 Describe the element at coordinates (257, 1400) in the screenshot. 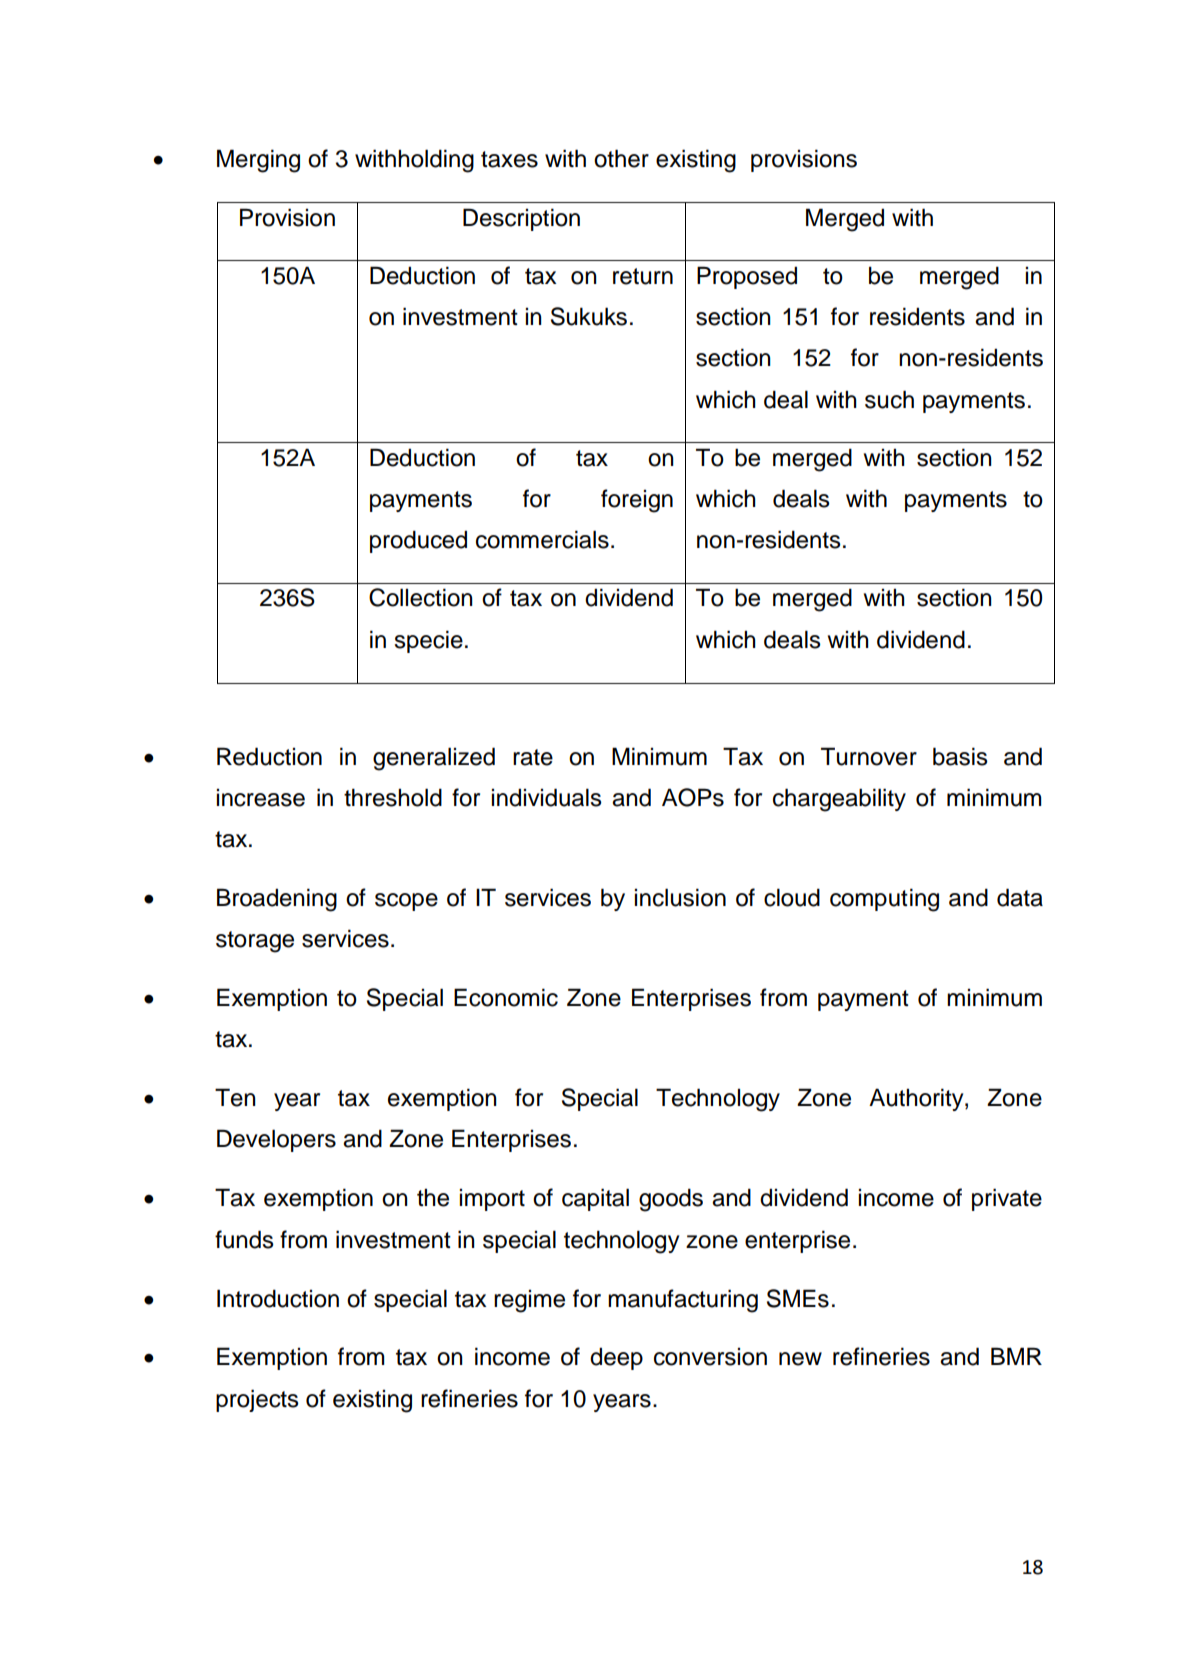

I see `projects` at that location.
